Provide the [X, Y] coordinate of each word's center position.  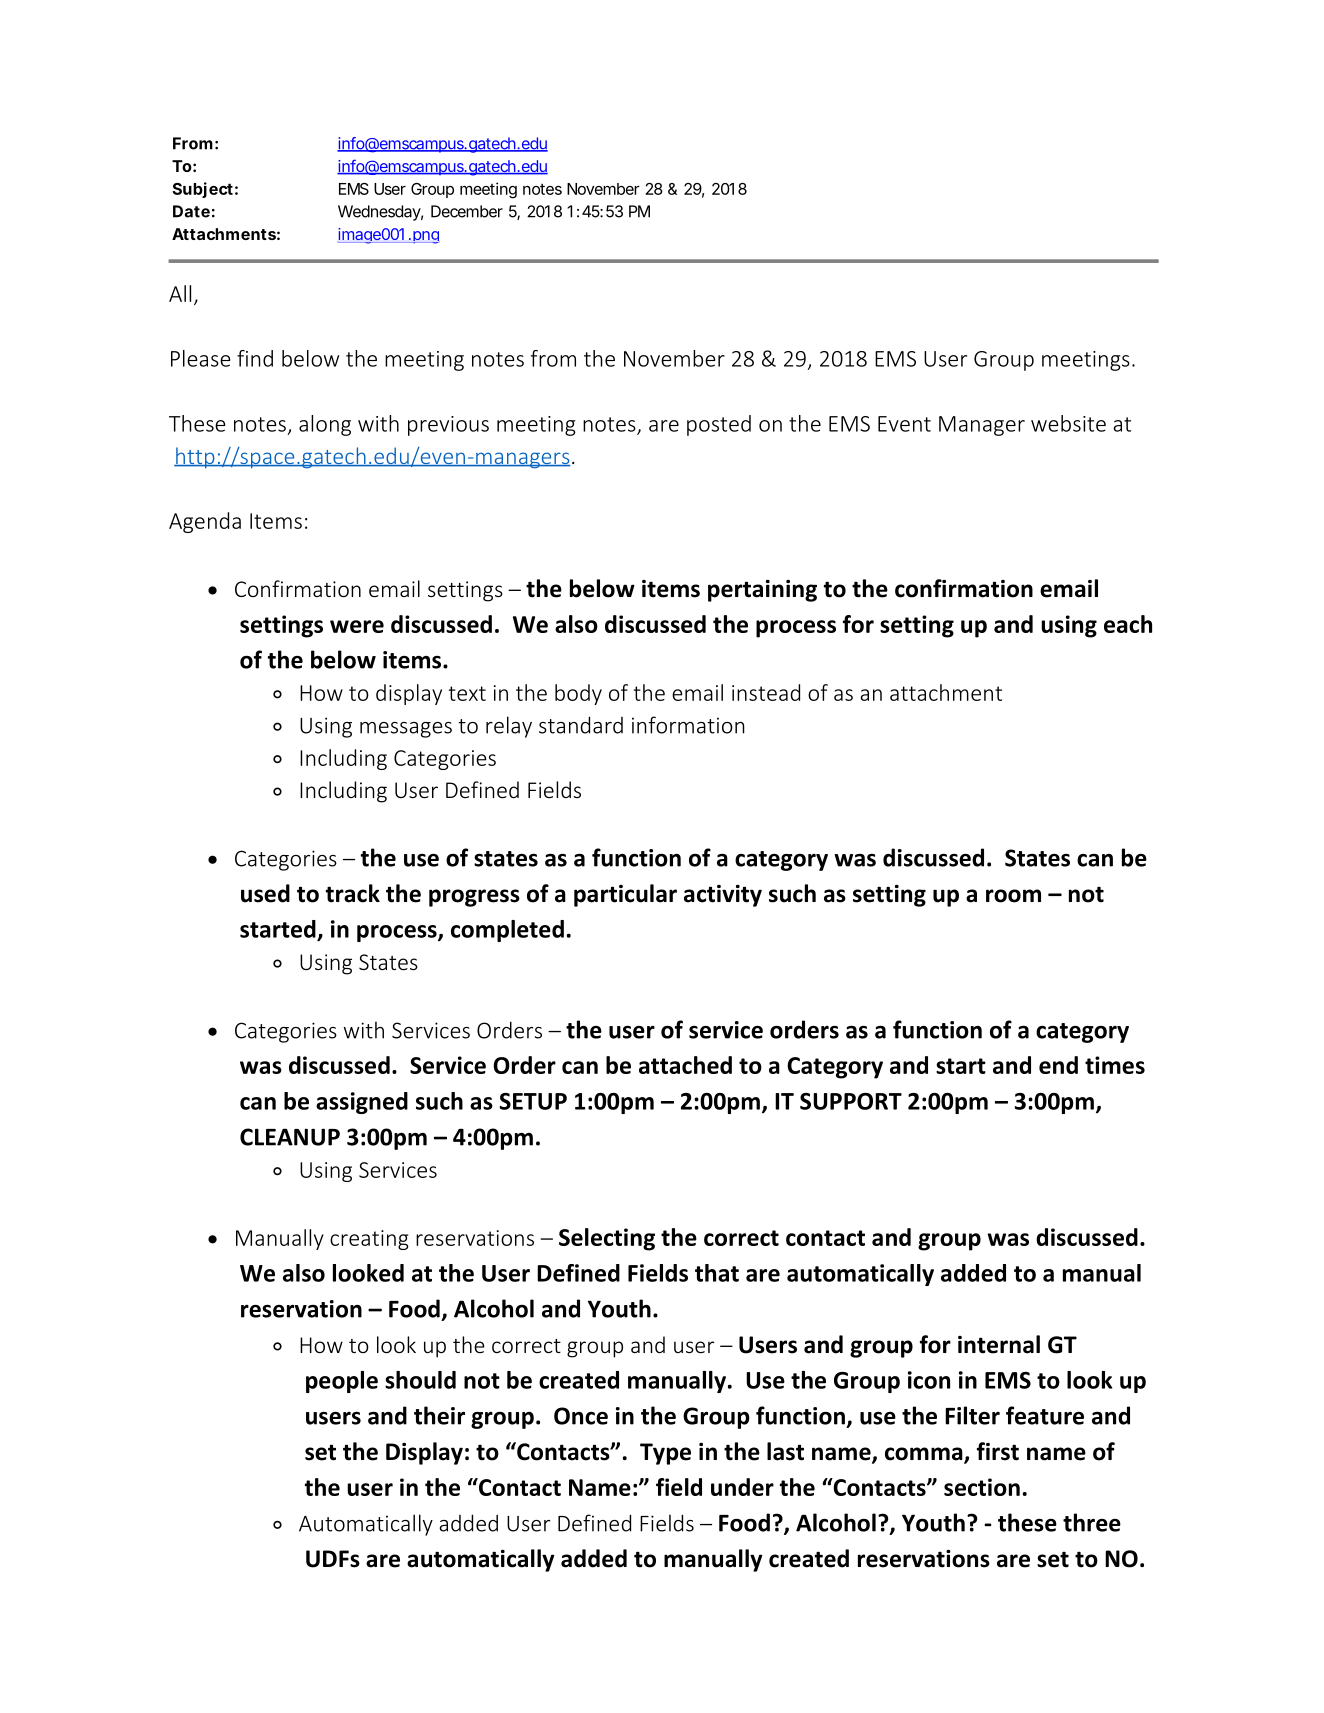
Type [665, 1454]
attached [685, 1065]
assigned [362, 1103]
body [578, 694]
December [467, 211]
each [1128, 624]
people [342, 1382]
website [1068, 423]
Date [191, 211]
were [357, 626]
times [1115, 1065]
